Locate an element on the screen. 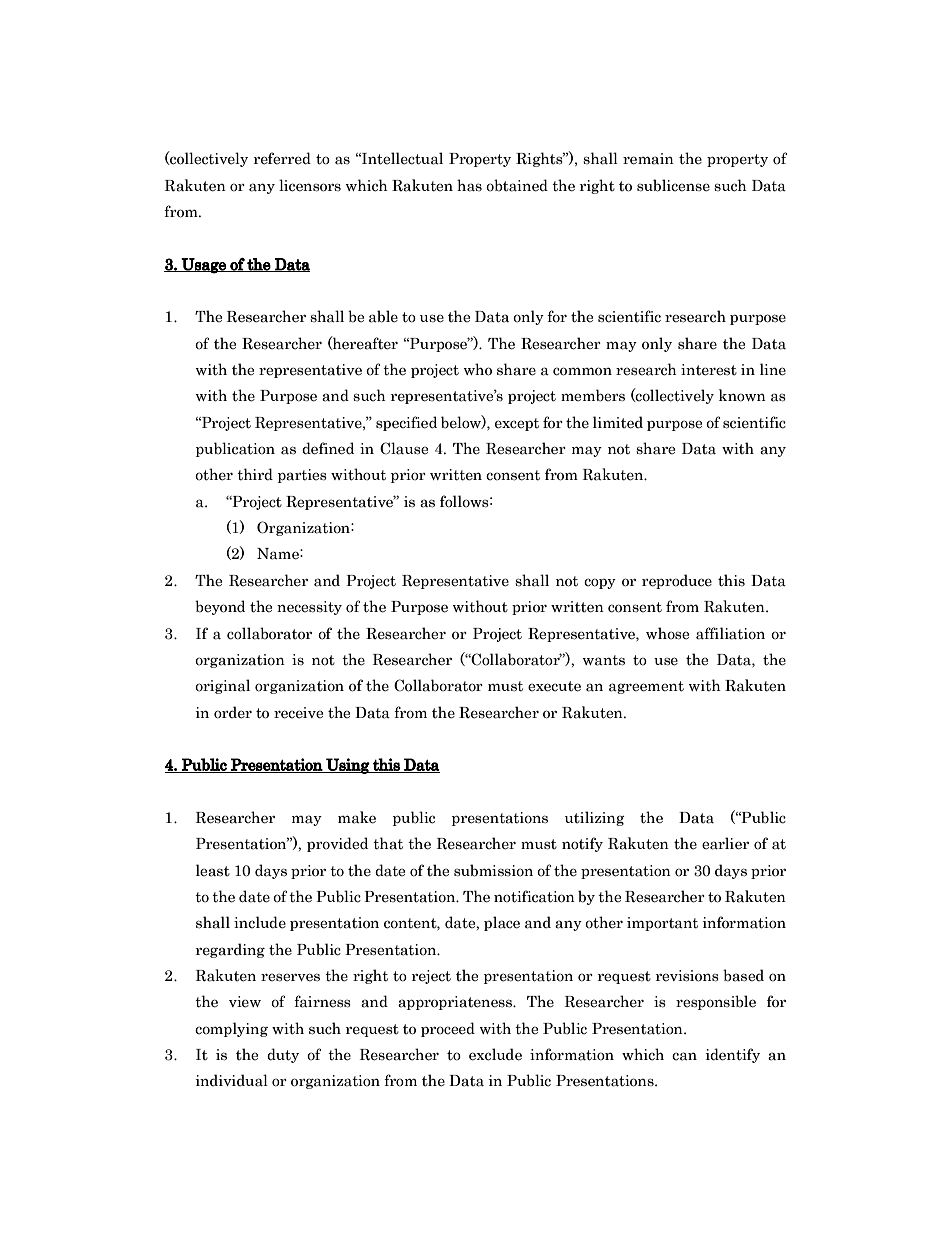  duty is located at coordinates (283, 1055).
